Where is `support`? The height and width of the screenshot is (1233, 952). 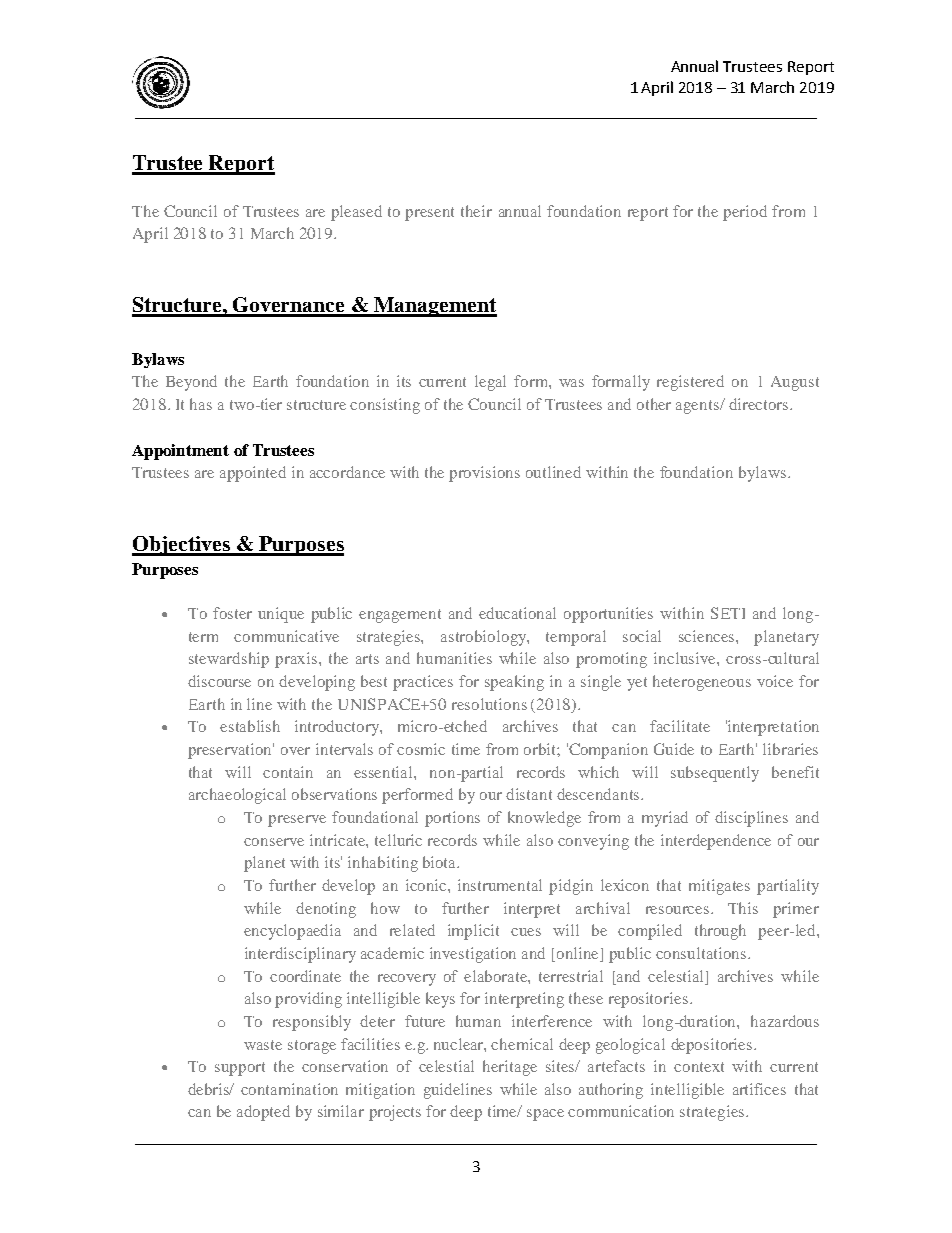 support is located at coordinates (240, 1069).
